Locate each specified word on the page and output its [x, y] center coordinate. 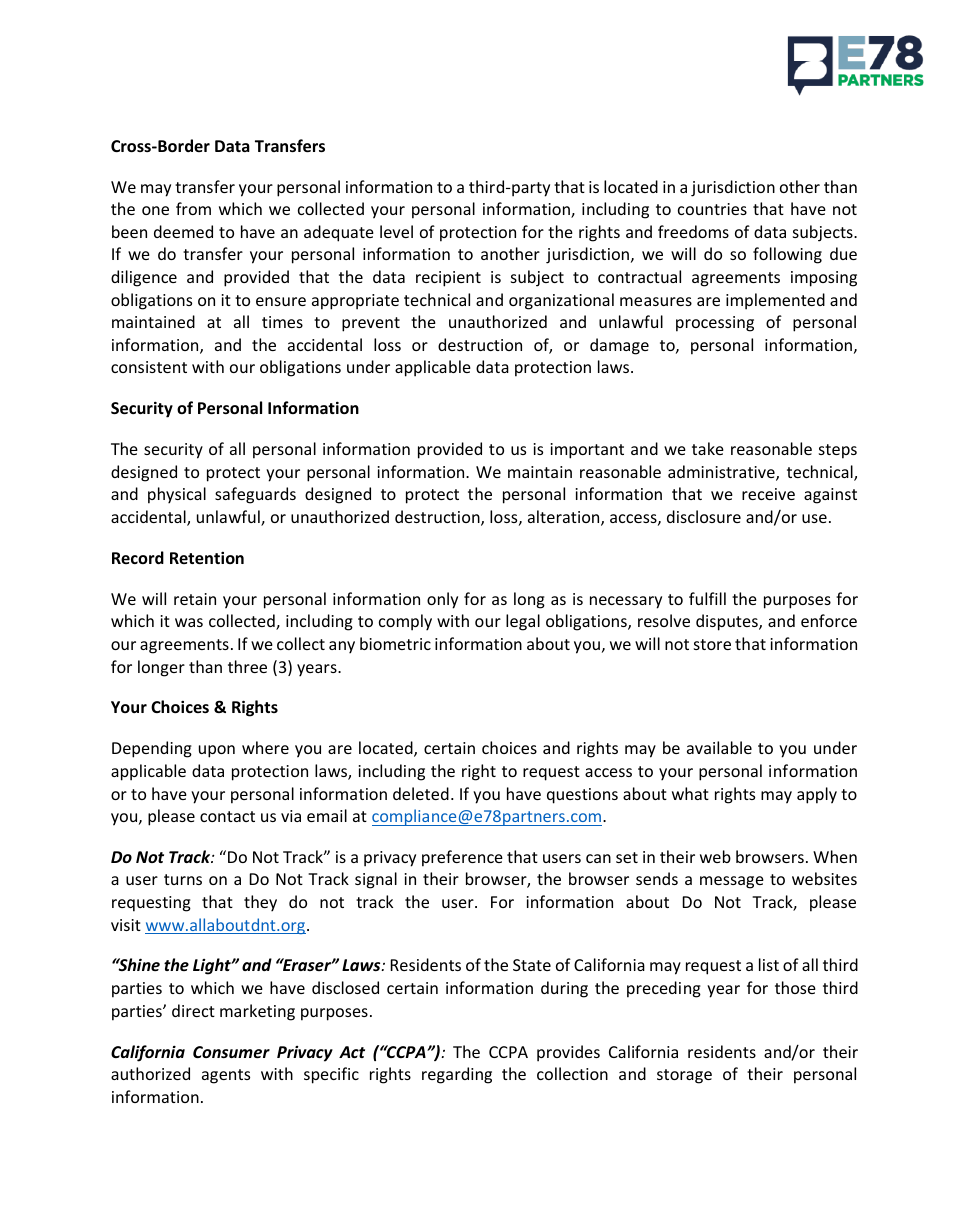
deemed [183, 231]
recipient [448, 279]
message [732, 882]
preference [462, 858]
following [787, 255]
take [708, 448]
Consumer [231, 1052]
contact [227, 816]
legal [523, 622]
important [587, 451]
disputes [728, 622]
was [189, 622]
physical [177, 495]
